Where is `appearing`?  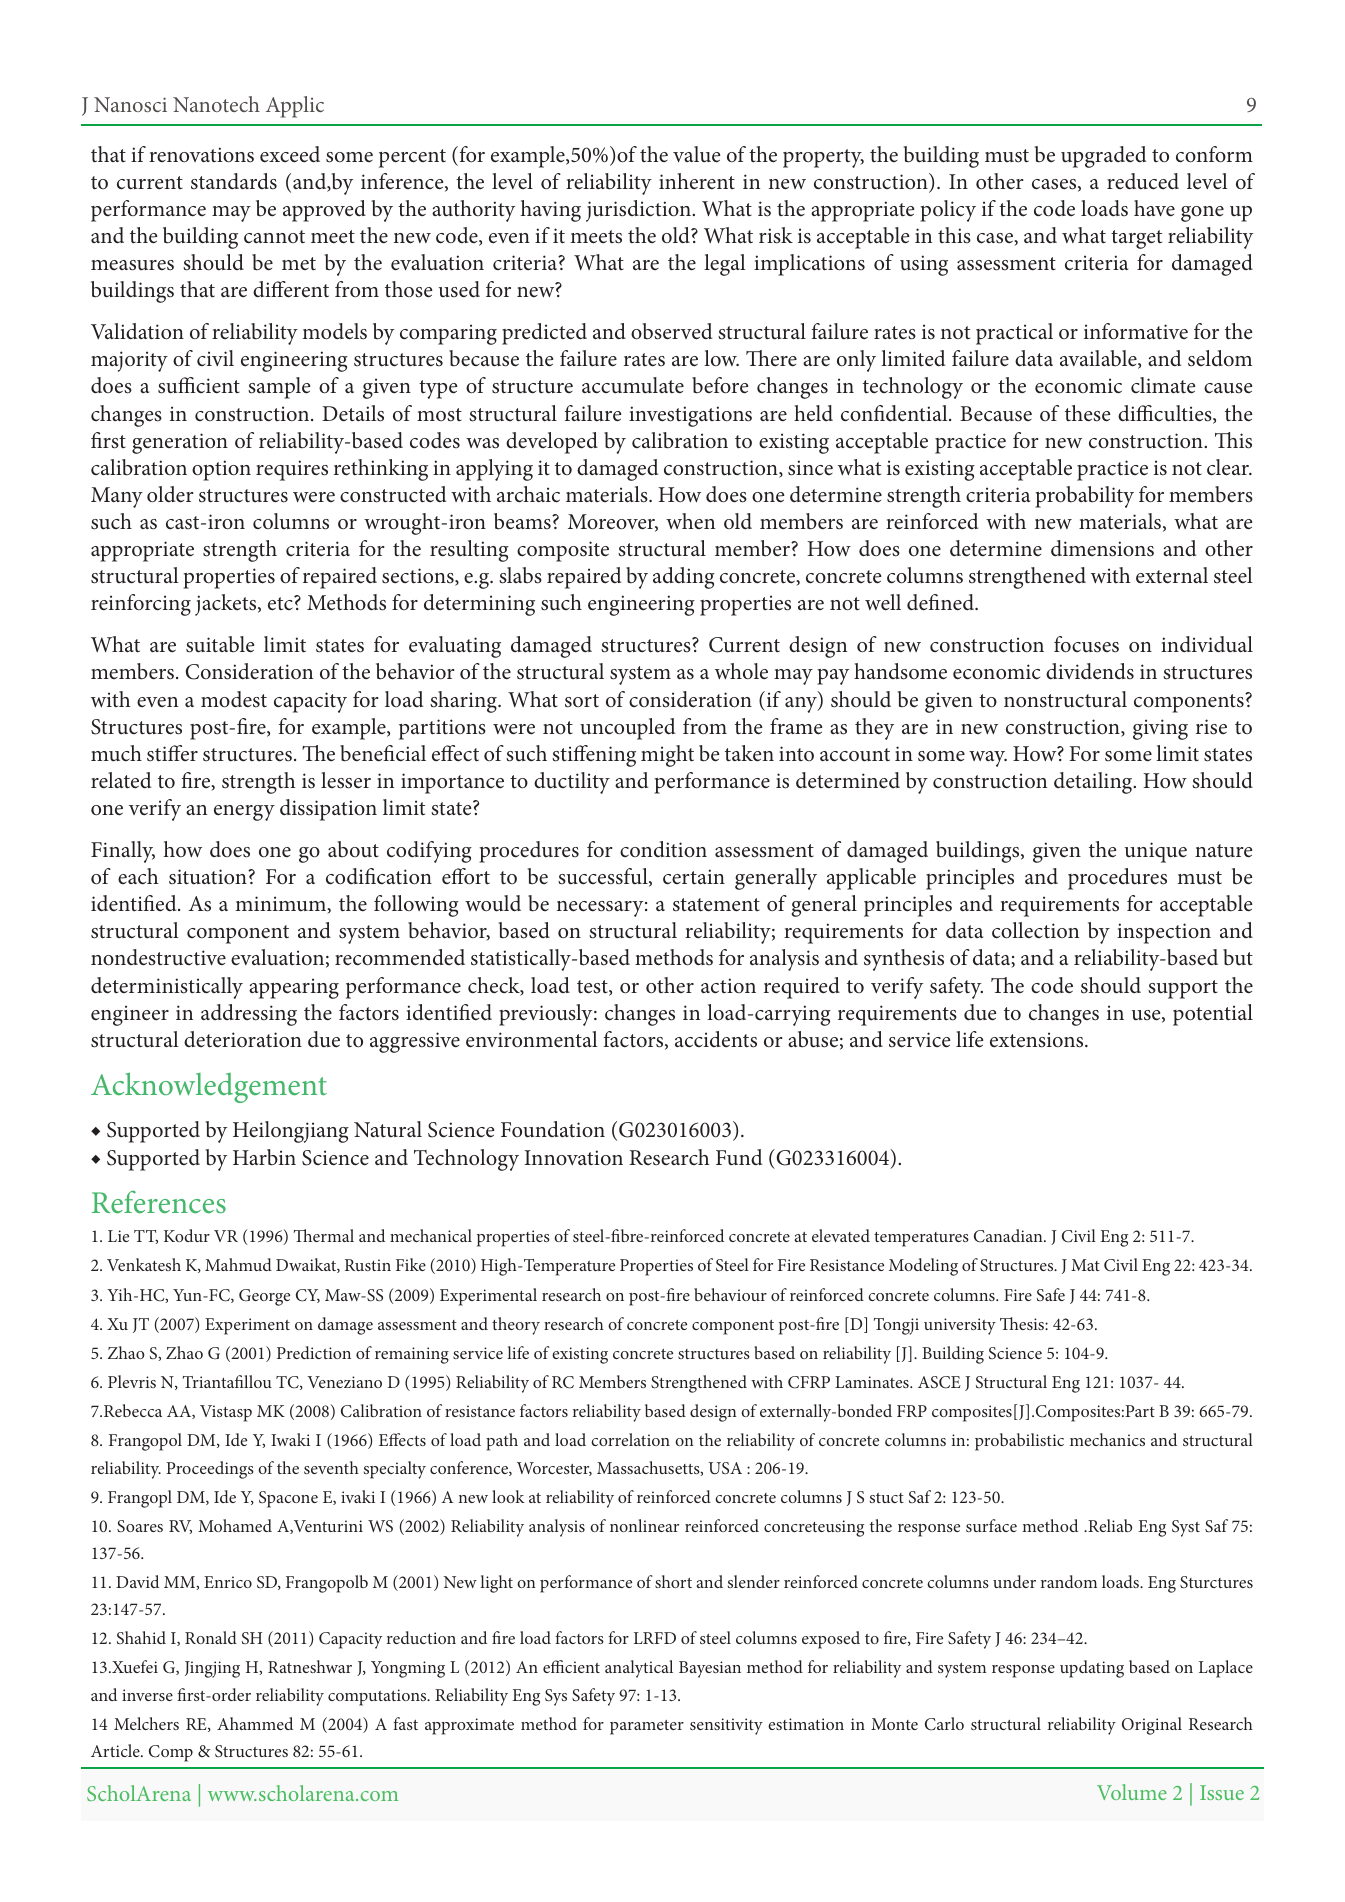 appearing is located at coordinates (294, 988).
